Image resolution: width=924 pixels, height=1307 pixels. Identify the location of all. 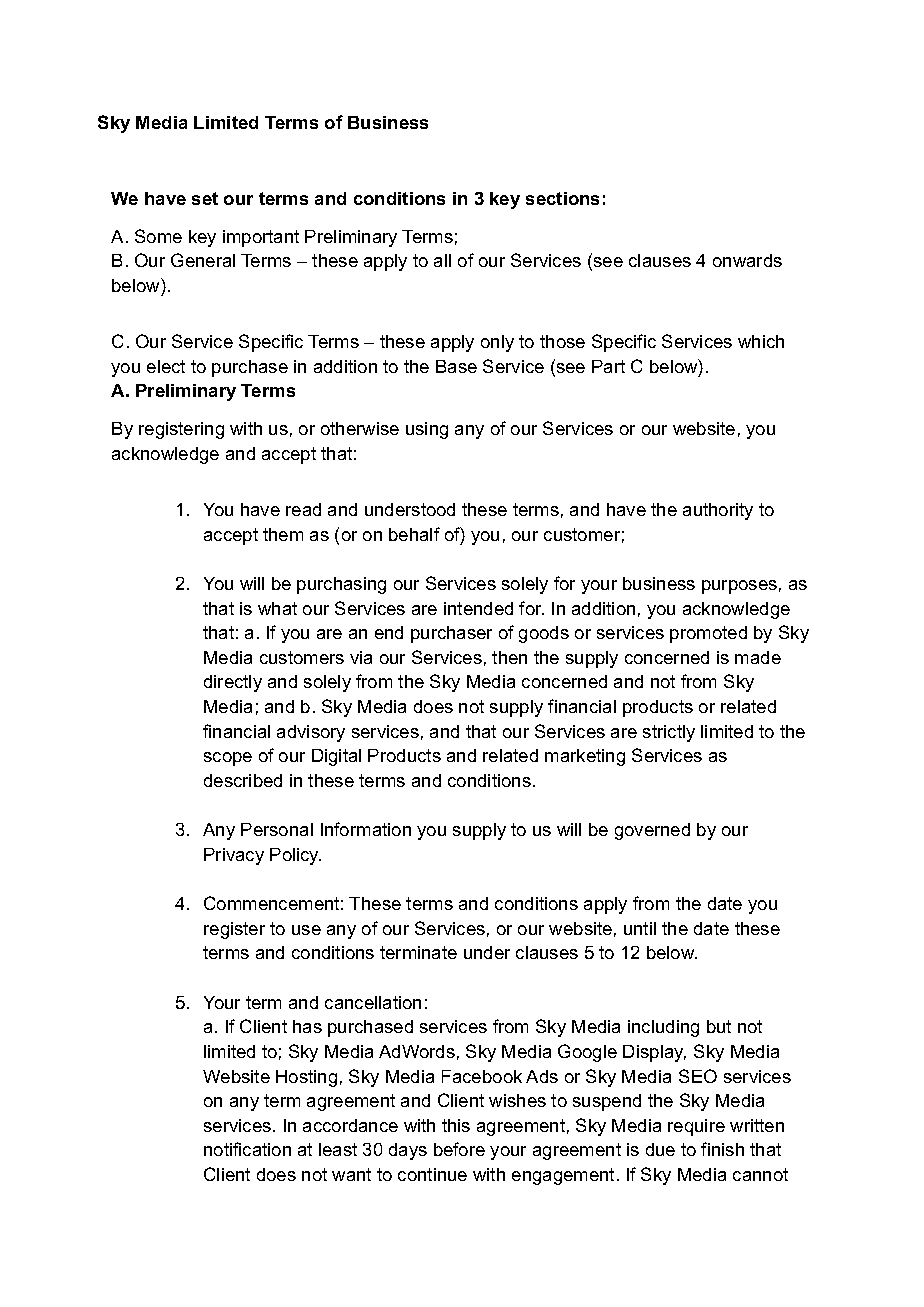
(442, 260).
